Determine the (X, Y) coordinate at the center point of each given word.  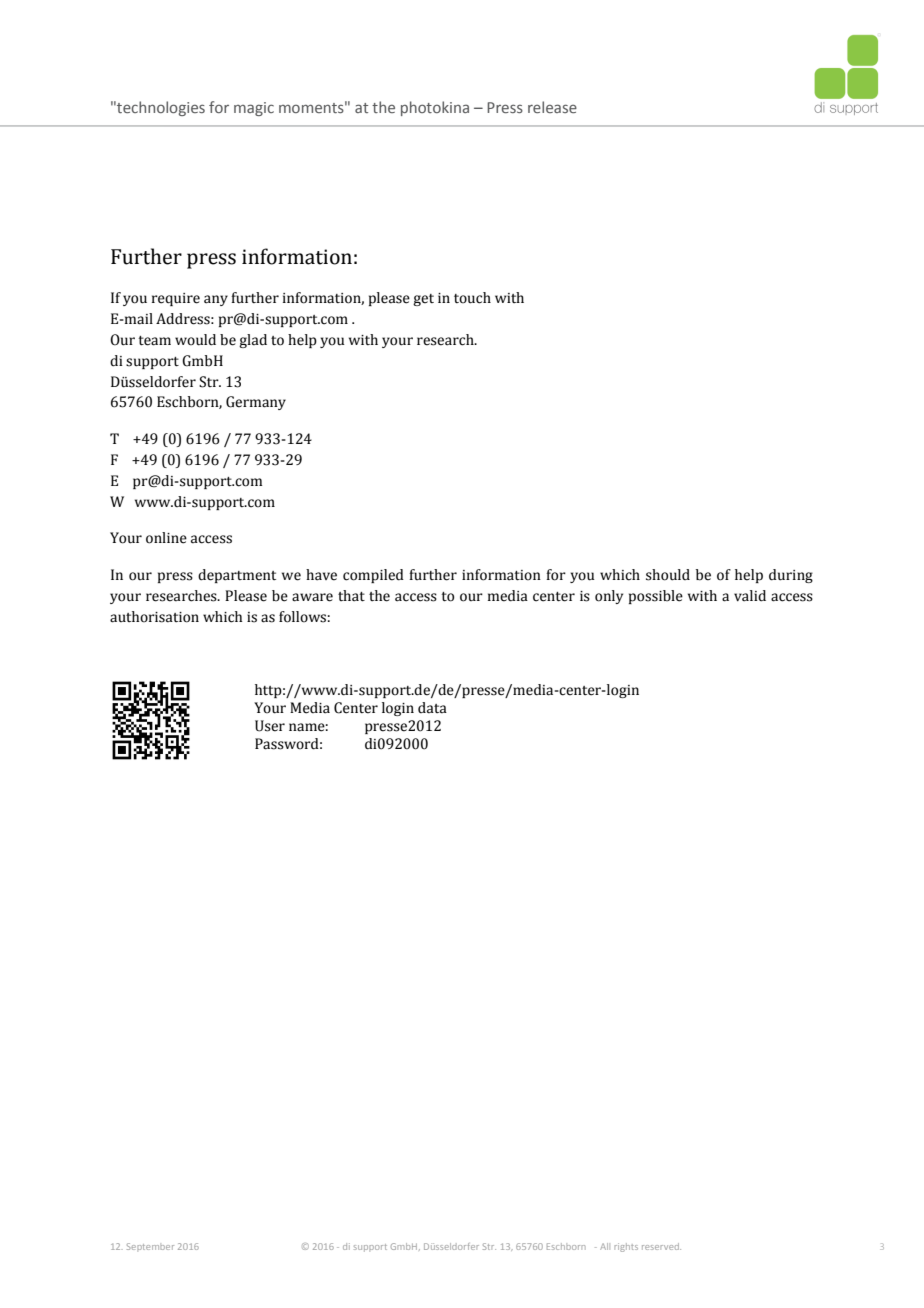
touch (472, 298)
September (150, 1246)
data (432, 708)
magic (254, 109)
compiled (373, 576)
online (166, 538)
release (552, 107)
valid (750, 596)
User (270, 726)
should (668, 575)
